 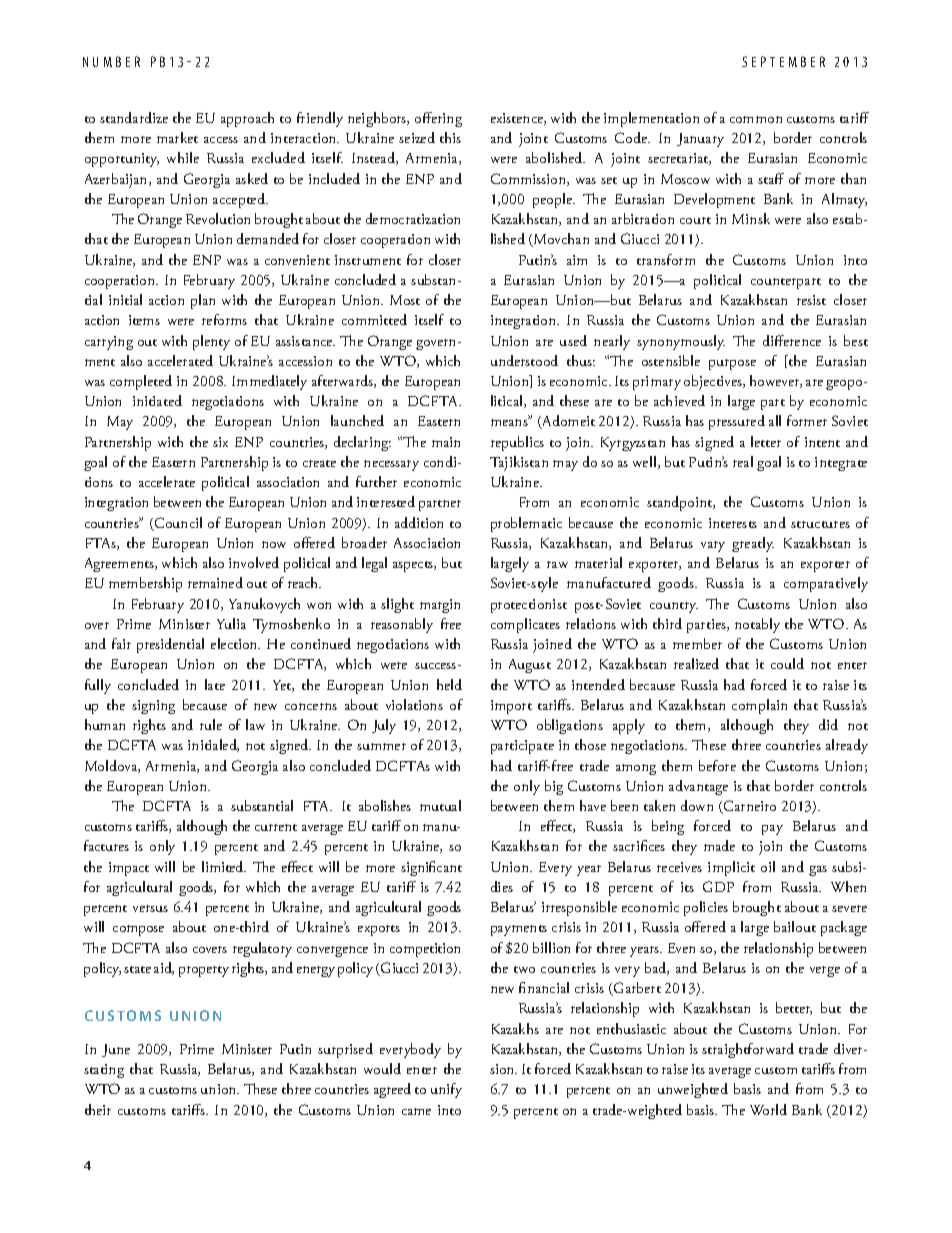 I want to click on this, so click(x=450, y=137).
